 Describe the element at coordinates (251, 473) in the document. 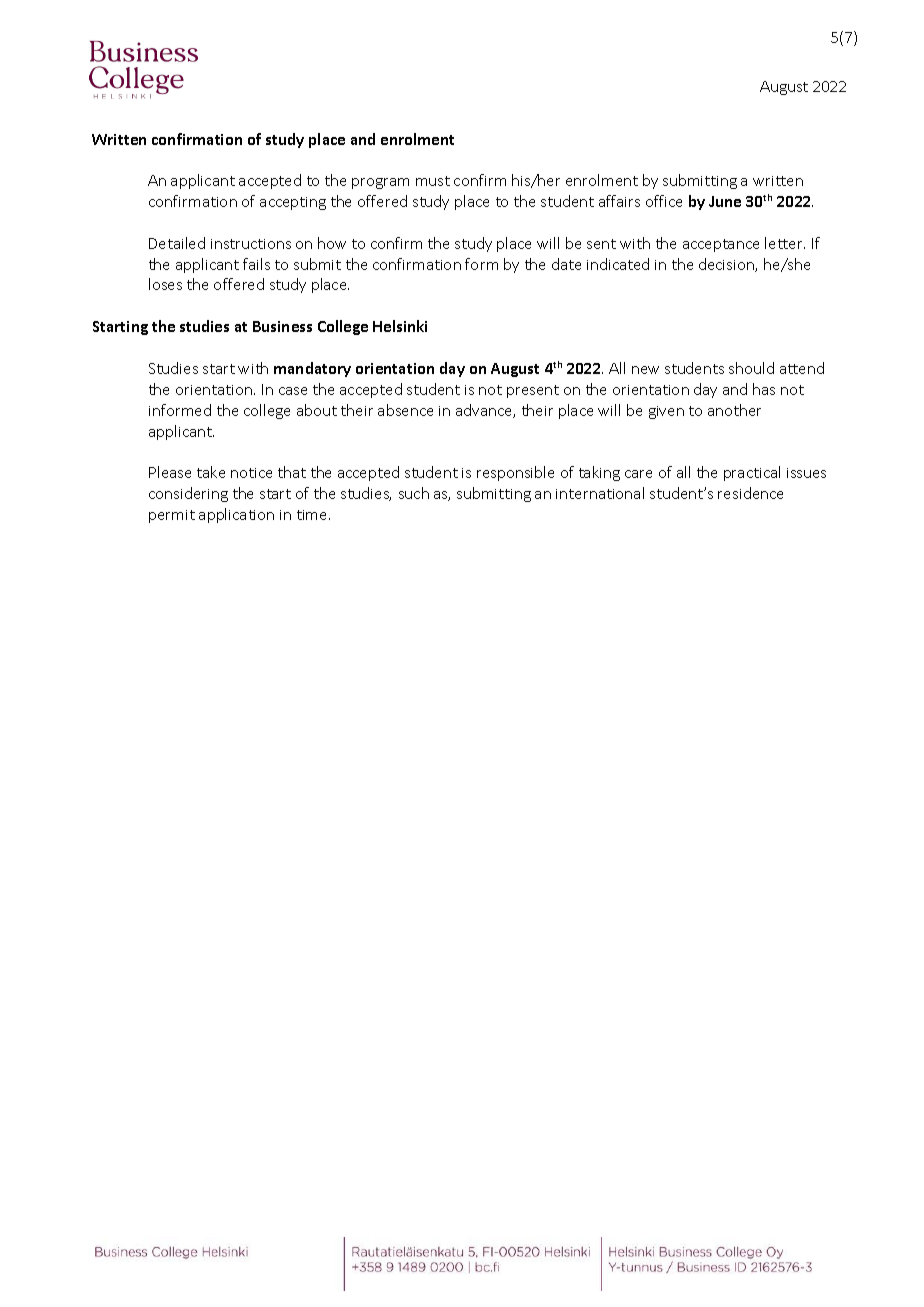

I see `notice` at that location.
